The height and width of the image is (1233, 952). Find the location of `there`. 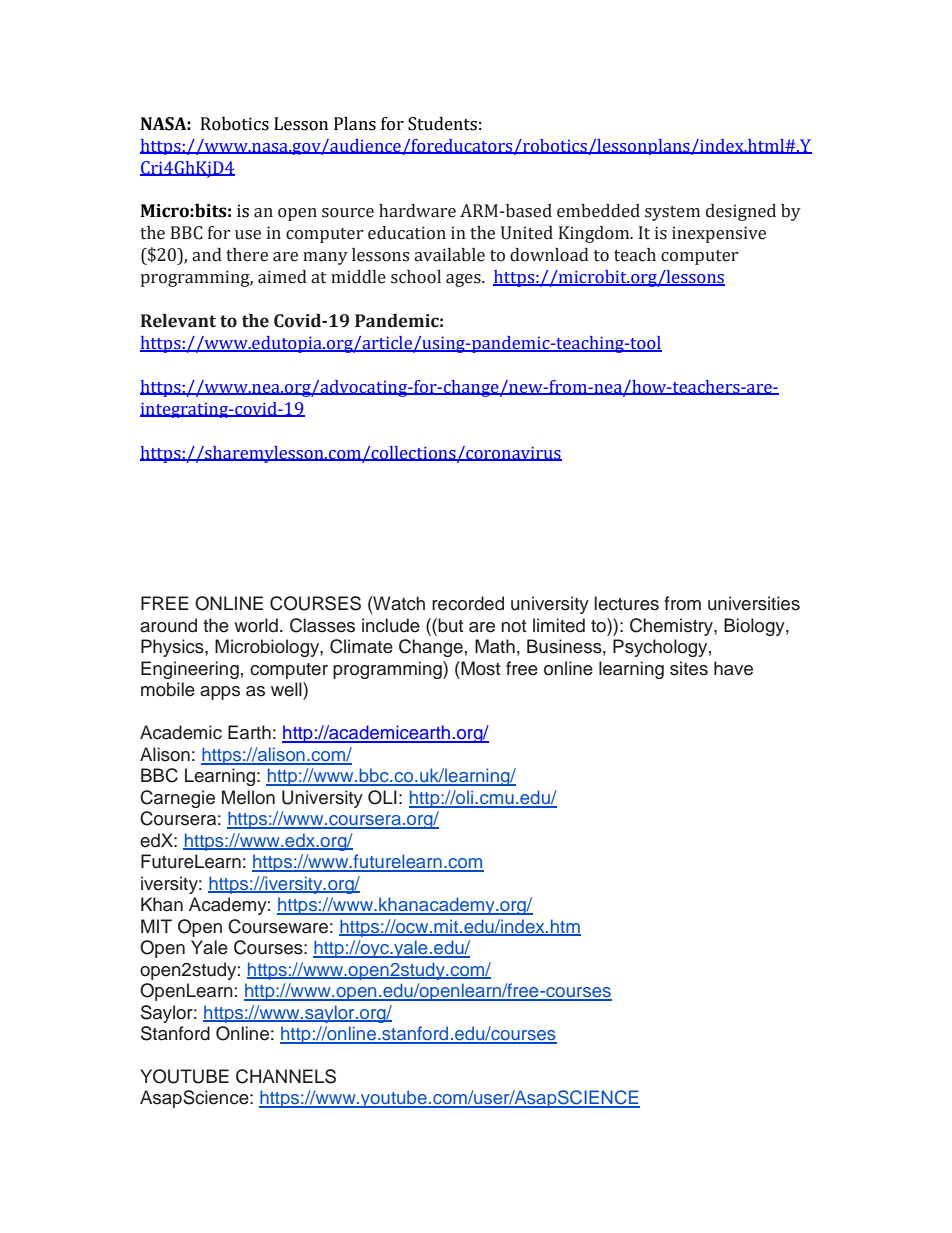

there is located at coordinates (247, 255).
